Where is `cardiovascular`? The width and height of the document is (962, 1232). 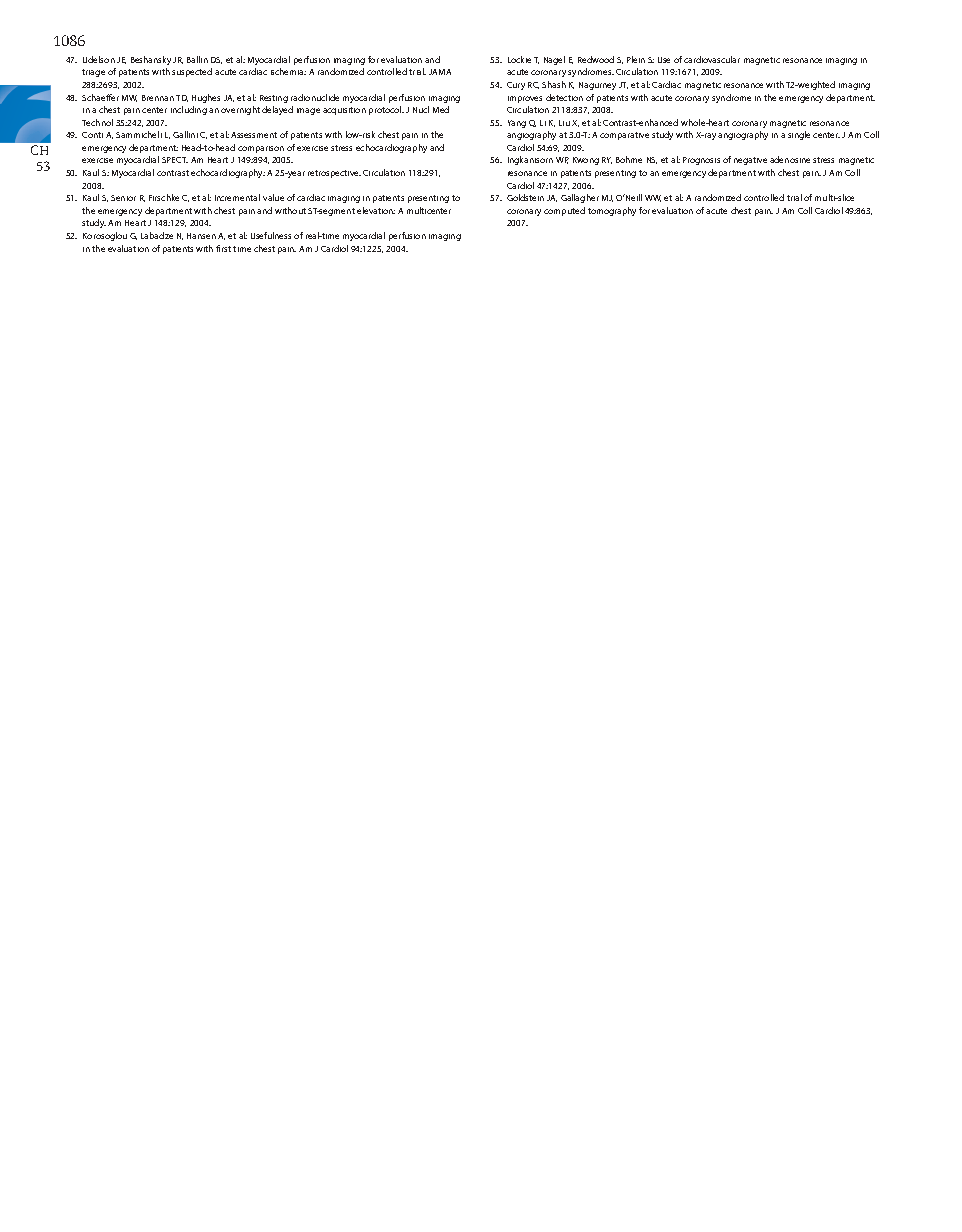 cardiovascular is located at coordinates (712, 59).
